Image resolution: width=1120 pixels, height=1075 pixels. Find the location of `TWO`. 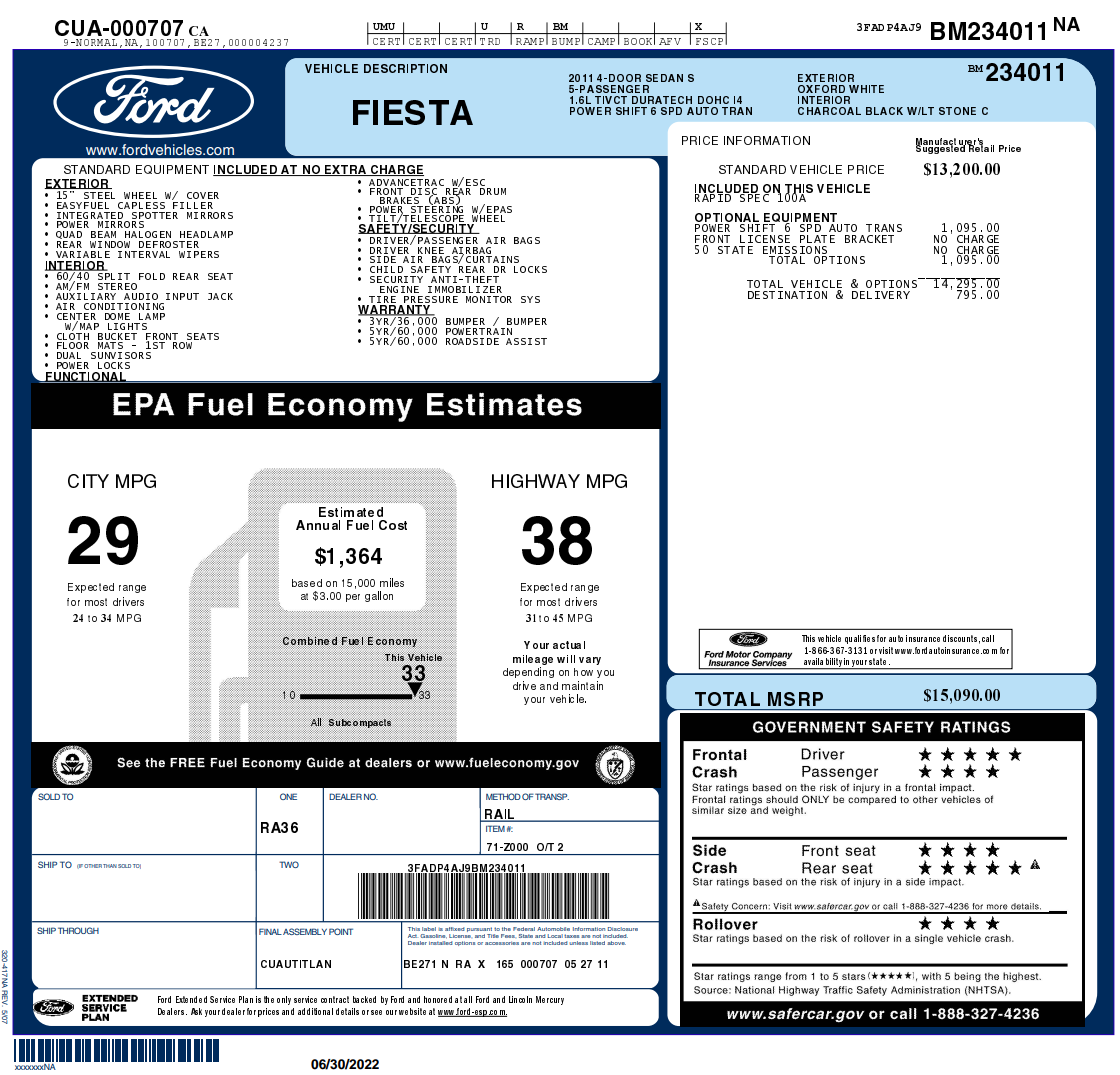

TWO is located at coordinates (289, 864).
